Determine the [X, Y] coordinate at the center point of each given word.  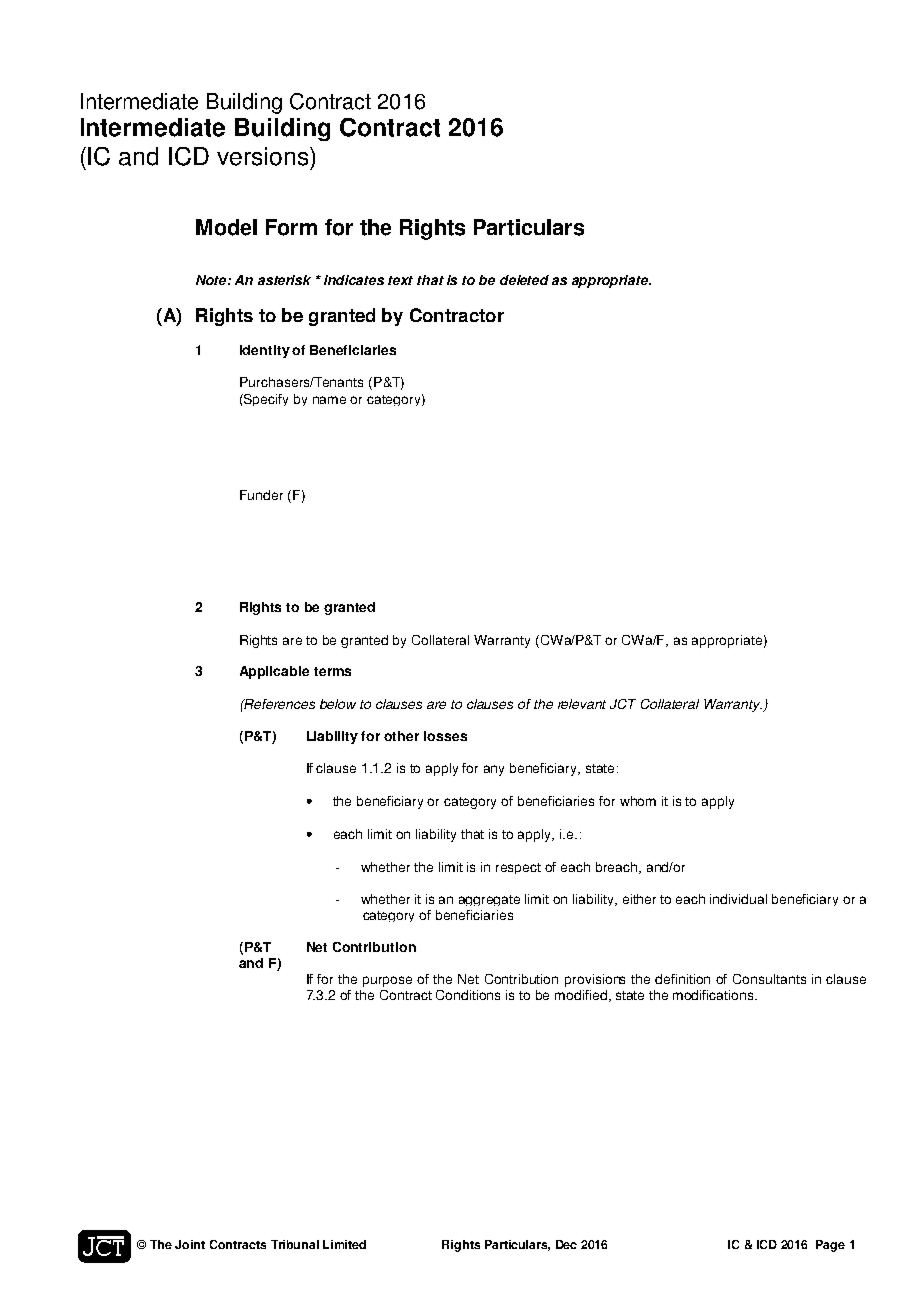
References [279, 704]
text [400, 280]
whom [638, 801]
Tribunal [295, 1244]
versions [264, 156]
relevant [582, 704]
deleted [524, 280]
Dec [566, 1244]
